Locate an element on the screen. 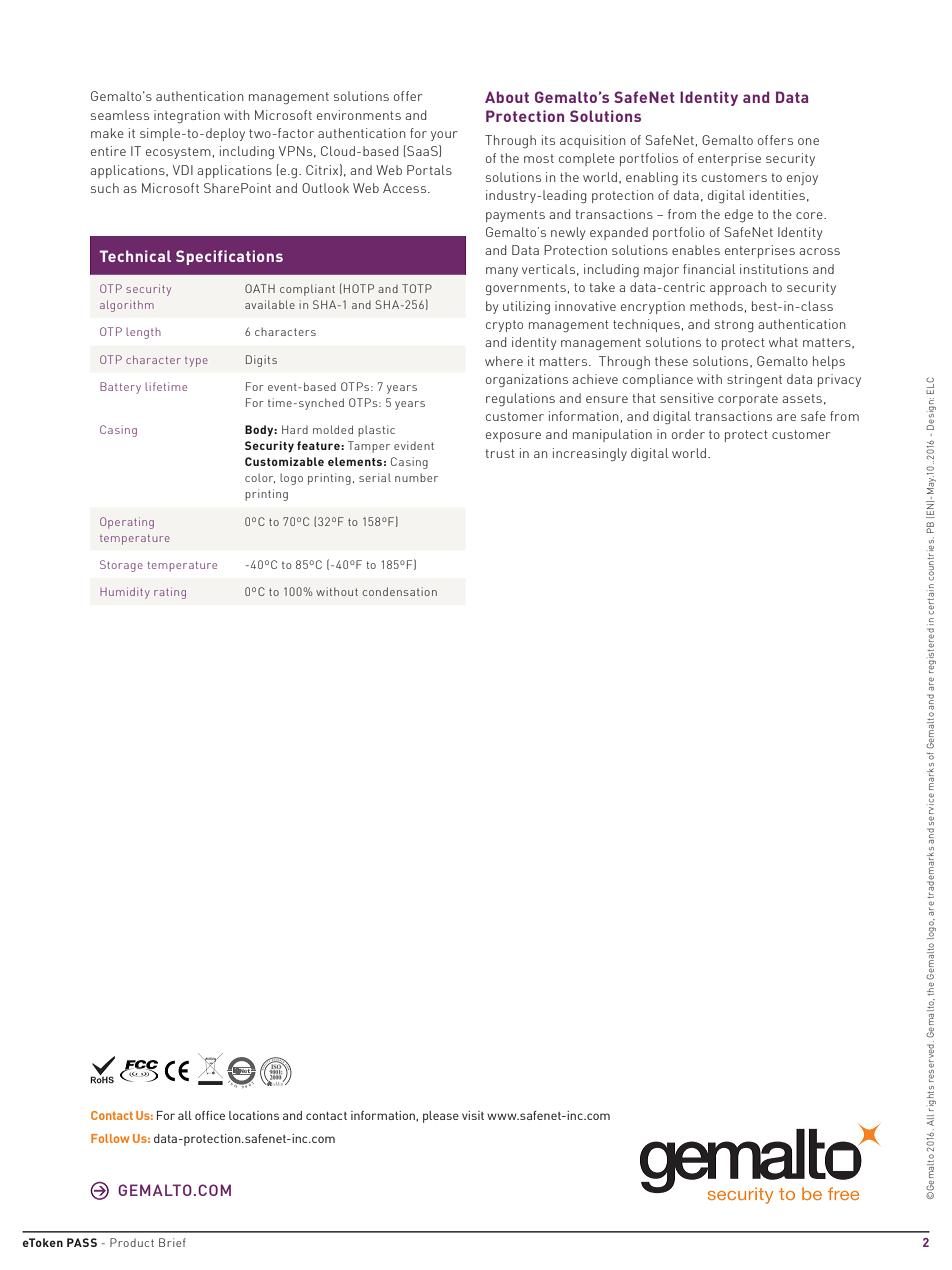  Brief is located at coordinates (172, 1242).
